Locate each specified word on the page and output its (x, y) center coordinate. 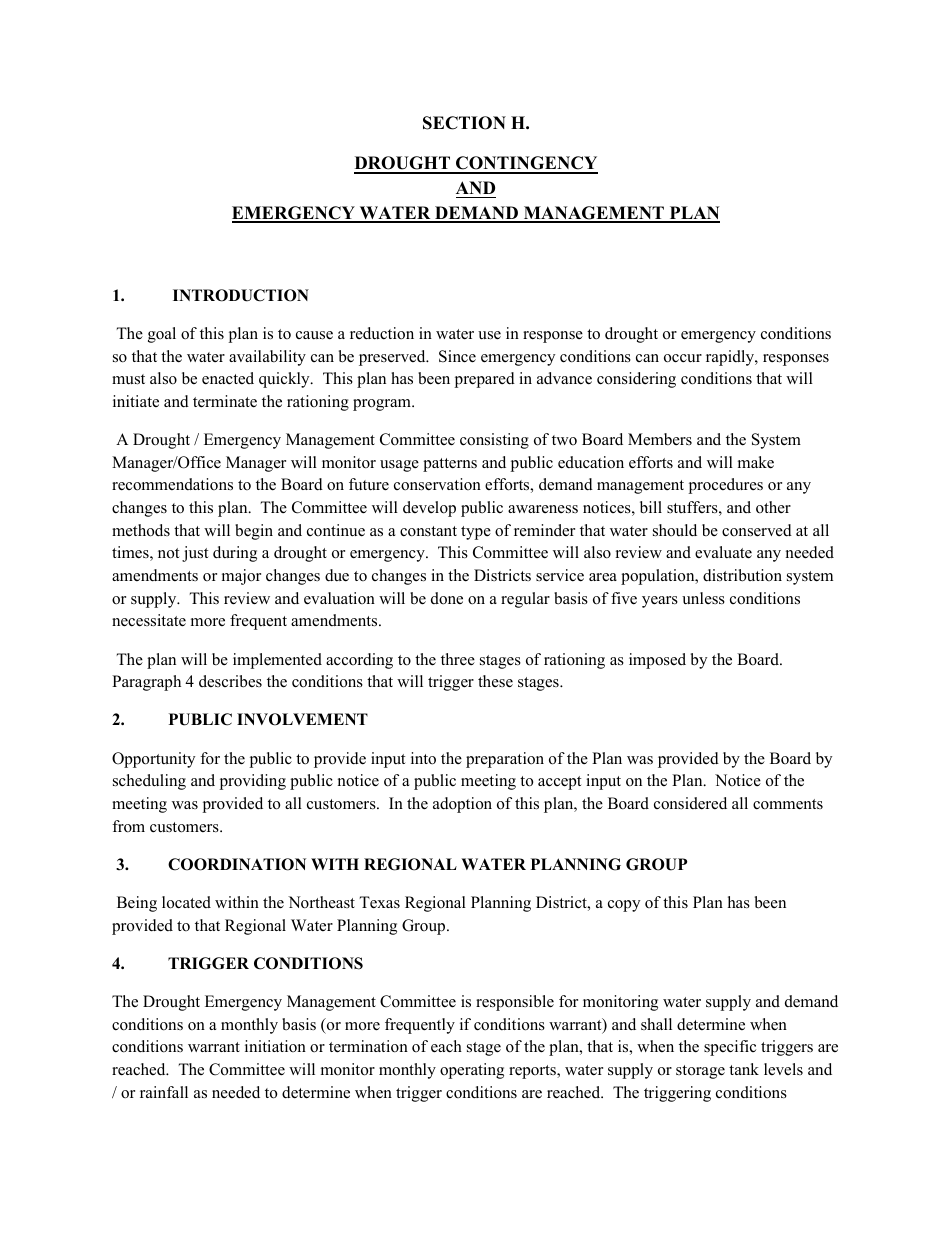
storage (700, 1072)
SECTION (464, 123)
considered (690, 803)
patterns (450, 465)
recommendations (172, 484)
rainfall (164, 1092)
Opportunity (153, 760)
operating (472, 1071)
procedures (725, 486)
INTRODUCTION (241, 295)
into (423, 758)
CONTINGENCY (526, 164)
